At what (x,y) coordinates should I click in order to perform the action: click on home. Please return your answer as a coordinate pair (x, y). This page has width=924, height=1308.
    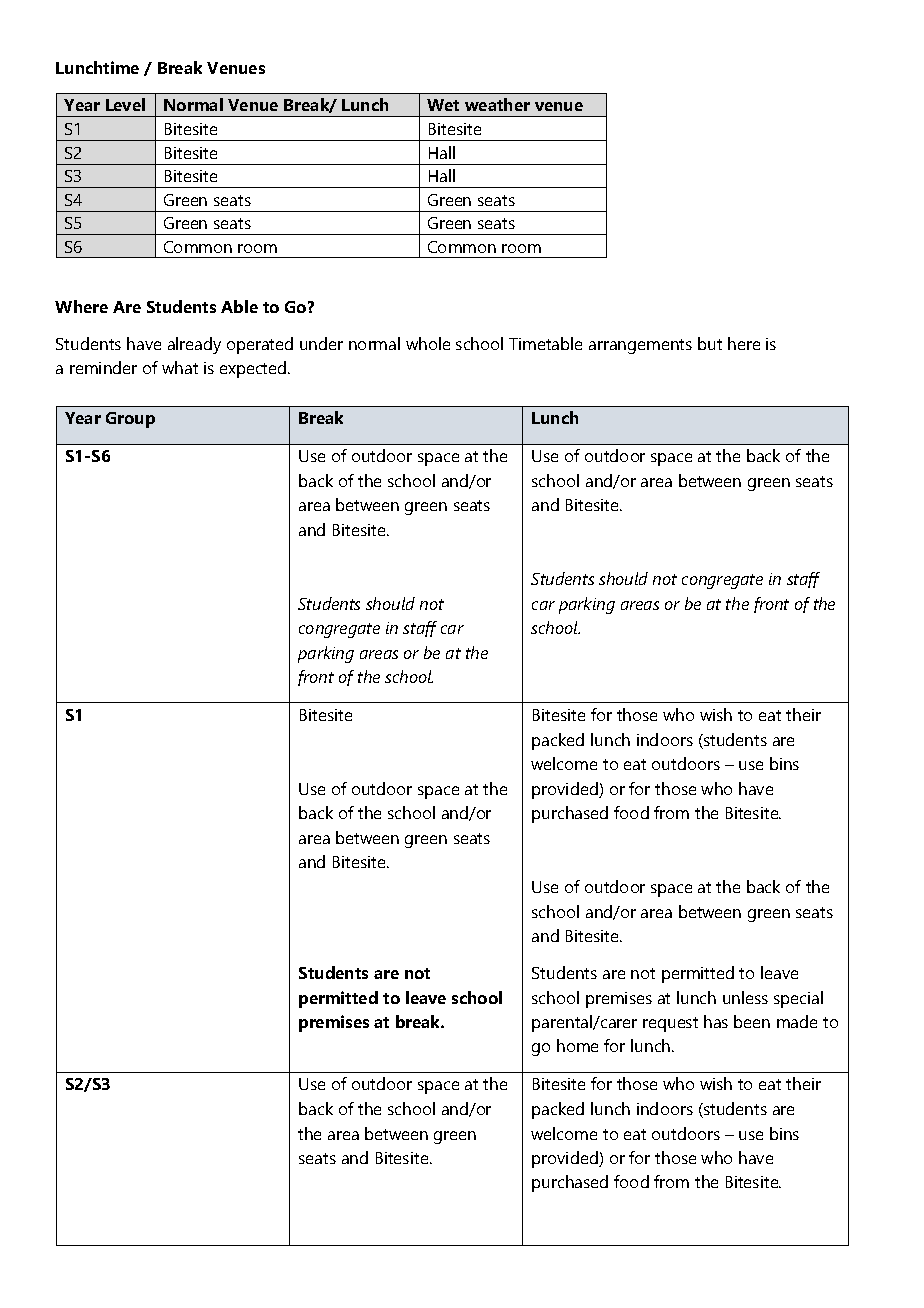
    Looking at the image, I should click on (577, 1045).
